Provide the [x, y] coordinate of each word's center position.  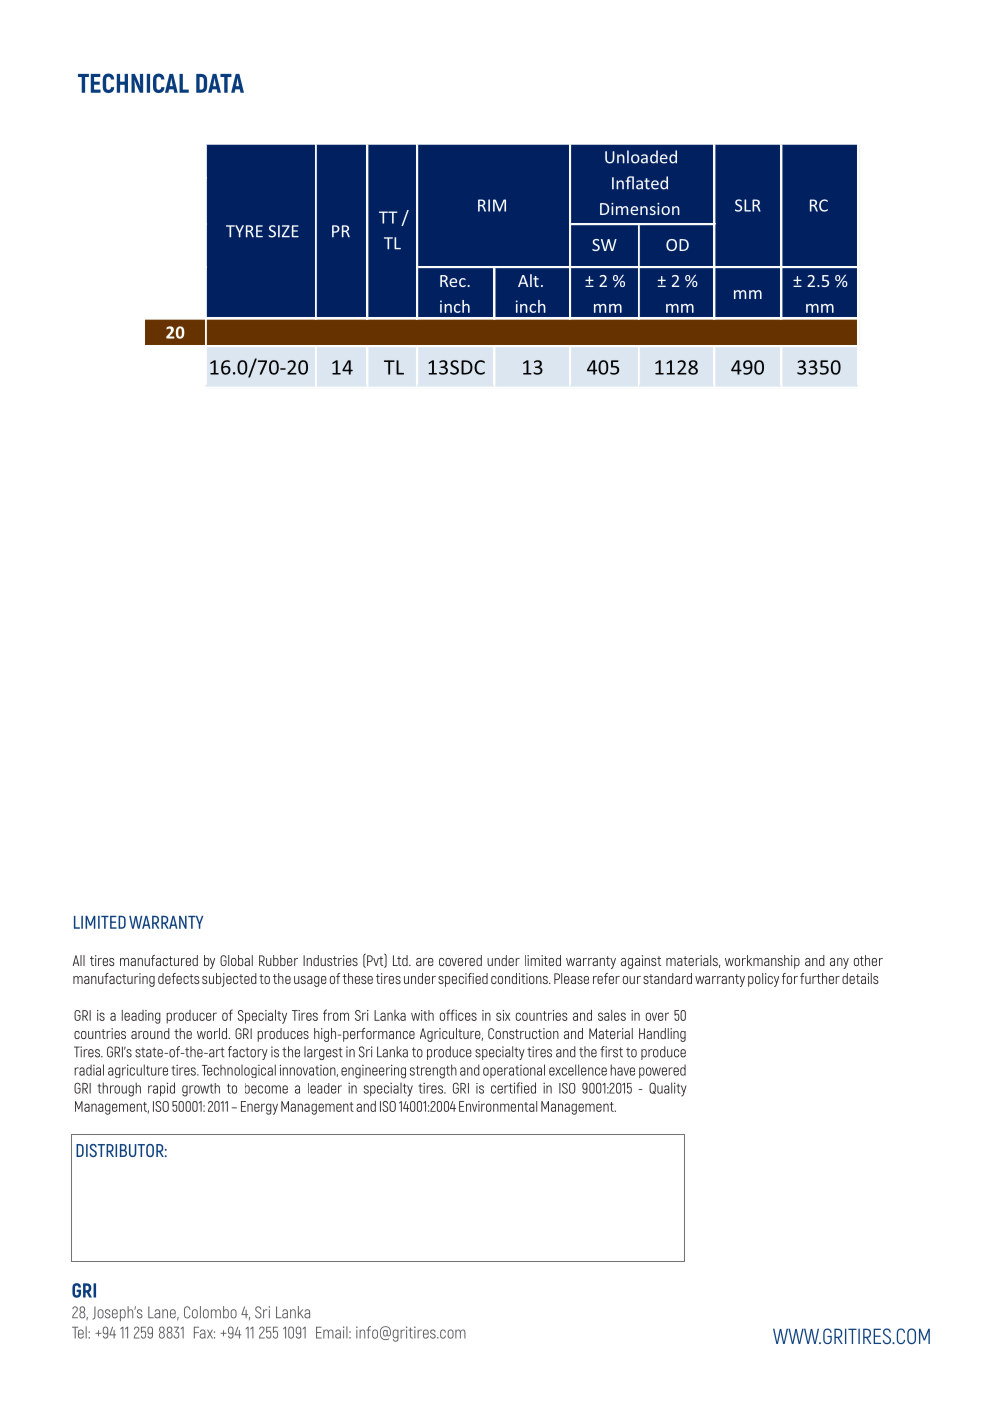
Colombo [210, 1312]
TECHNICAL [133, 83]
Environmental [498, 1106]
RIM [492, 205]
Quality [667, 1089]
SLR [748, 205]
